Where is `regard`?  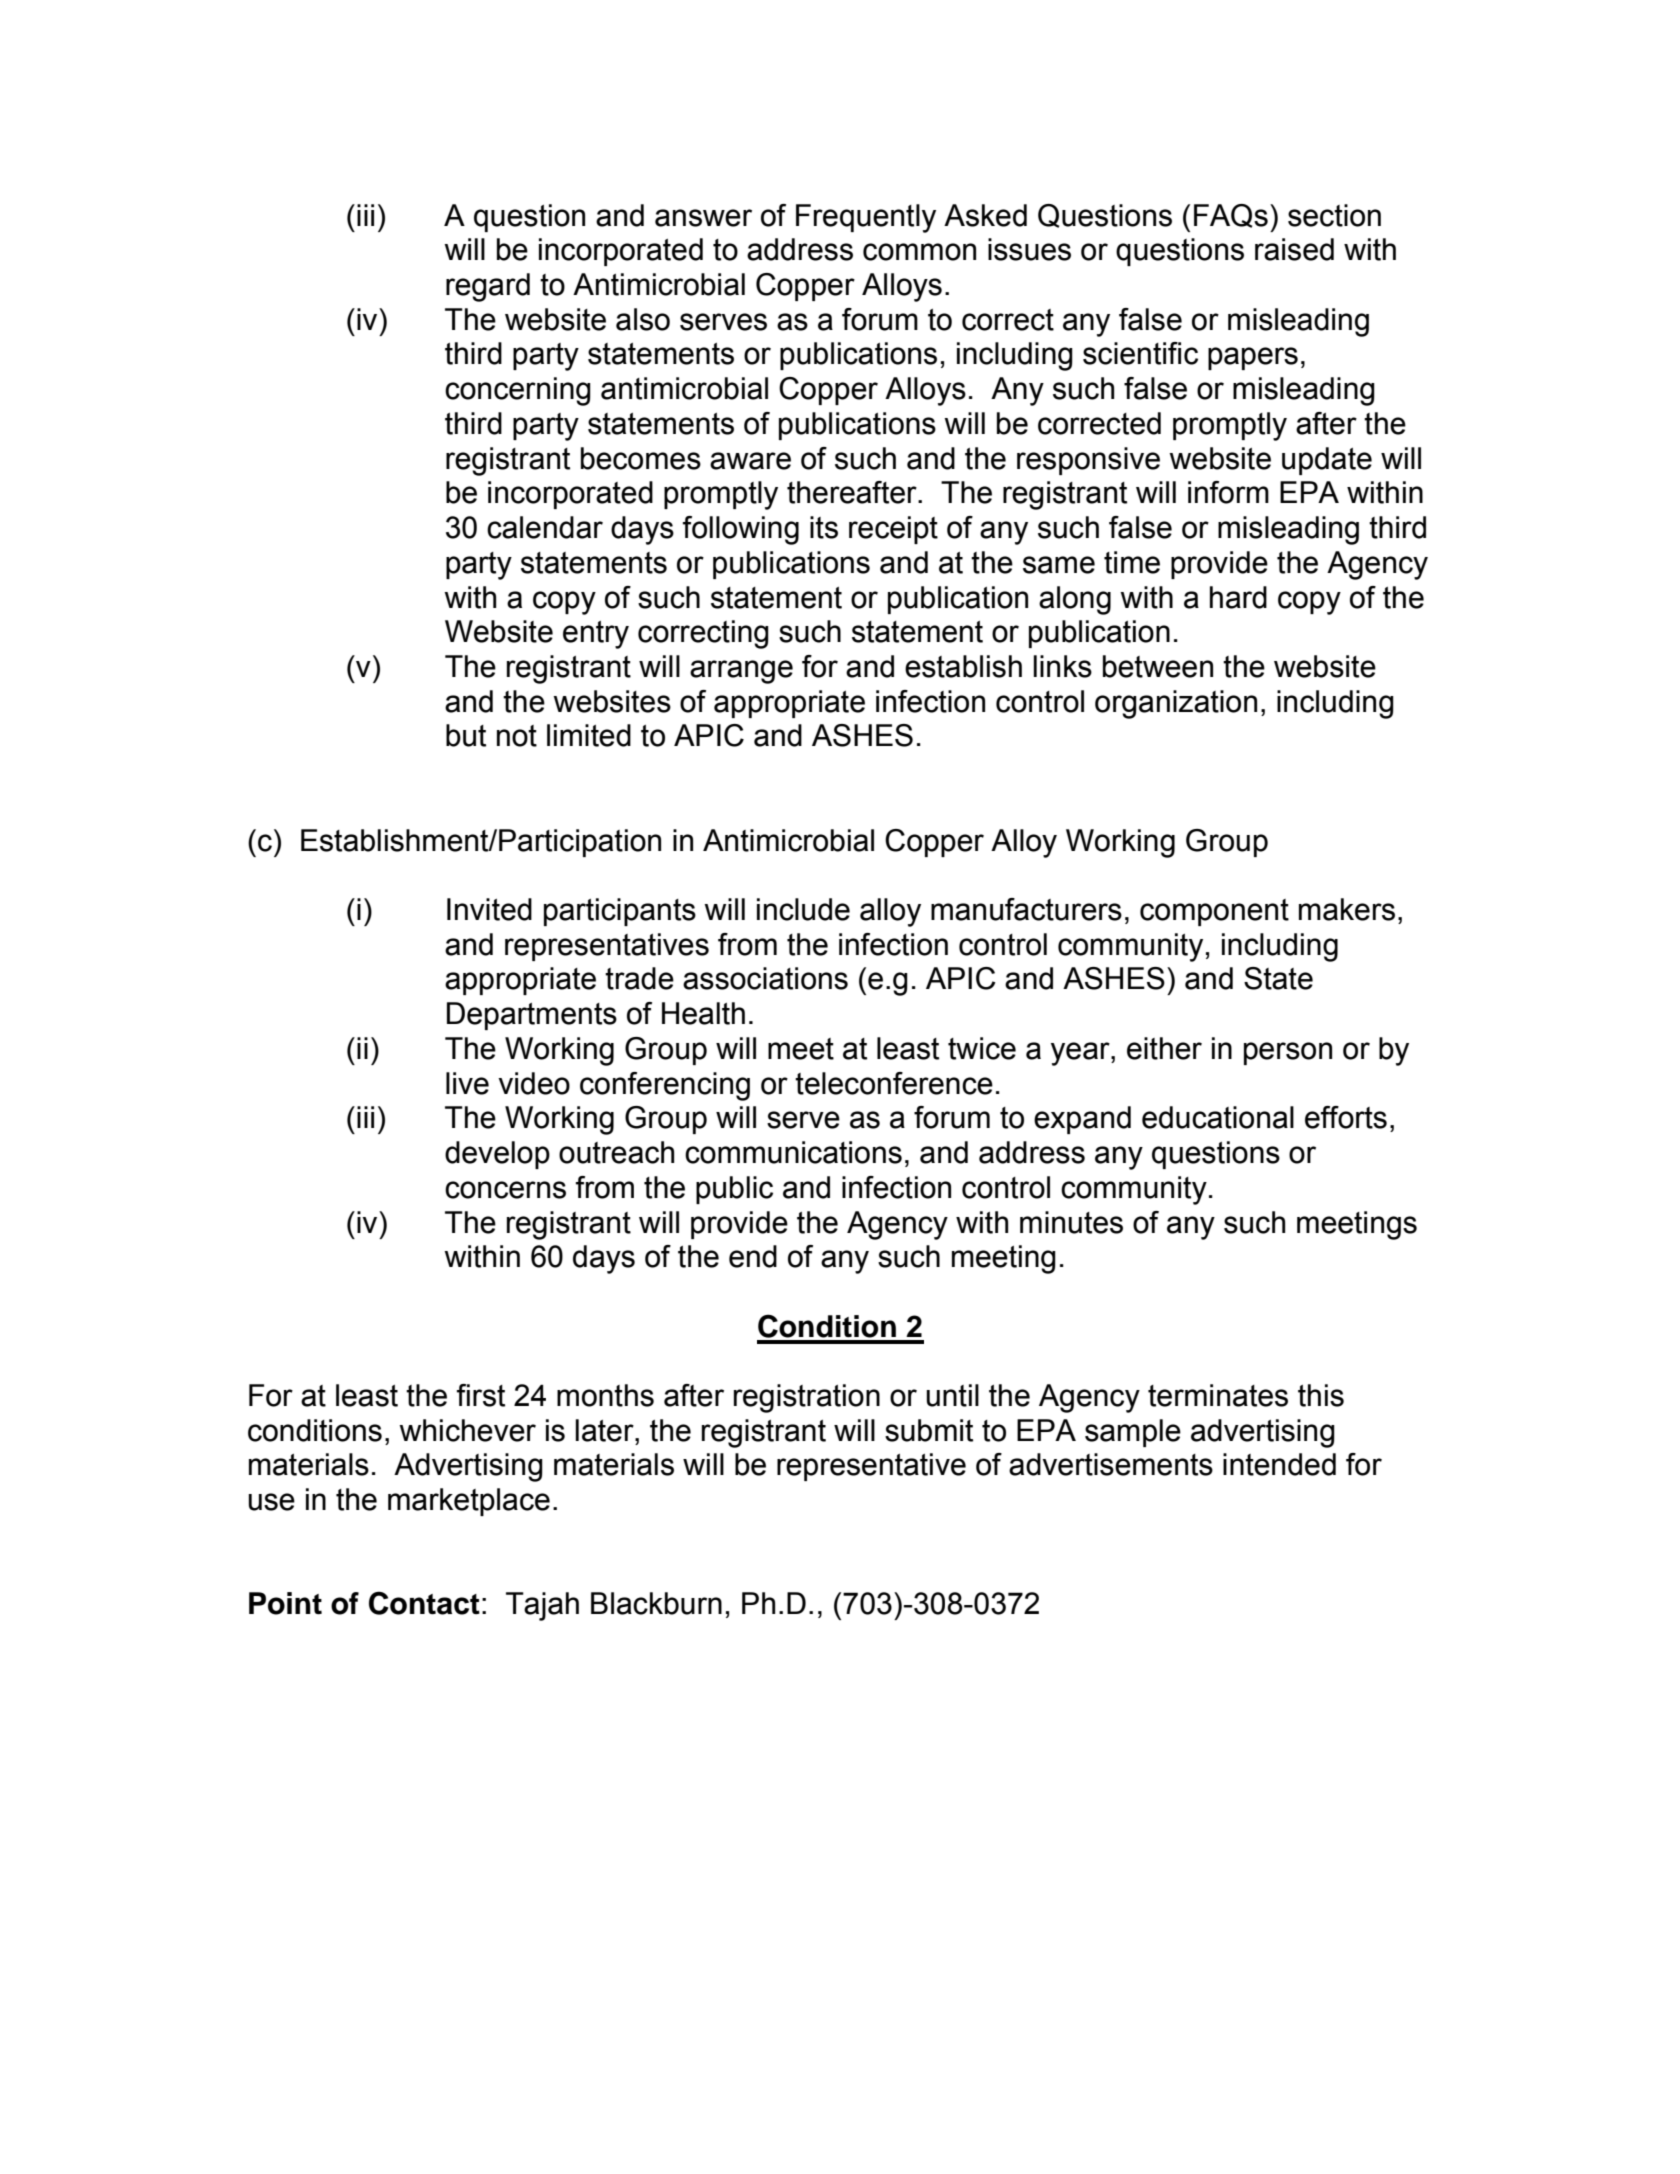 regard is located at coordinates (488, 287).
